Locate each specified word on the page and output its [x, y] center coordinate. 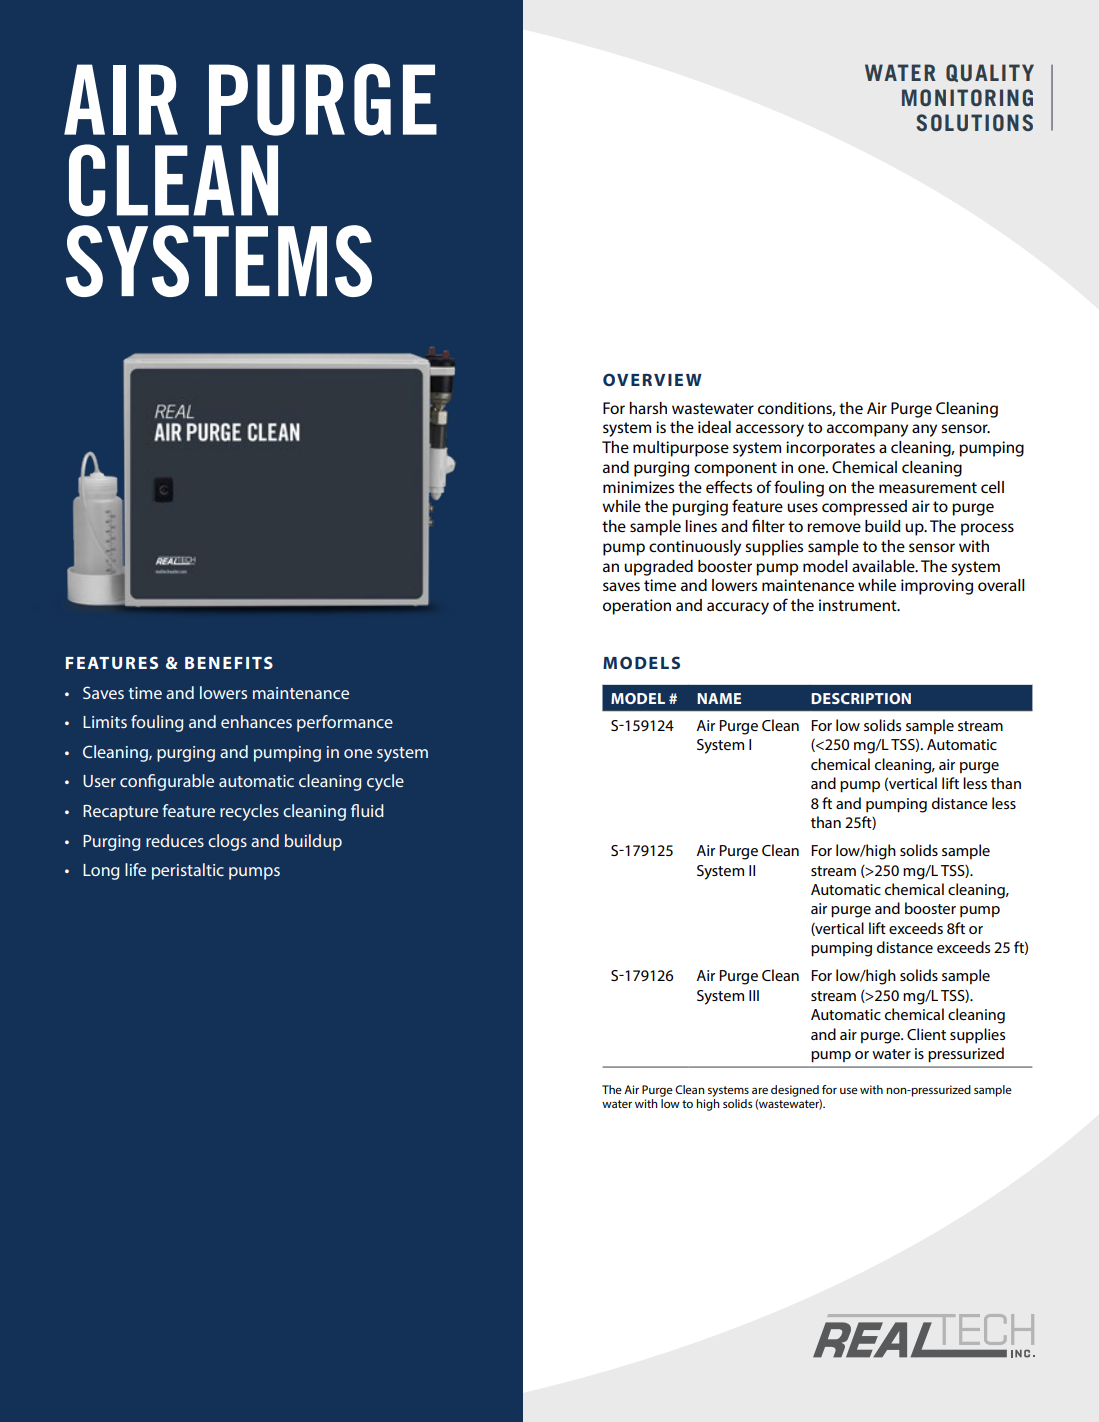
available [884, 566]
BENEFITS [229, 662]
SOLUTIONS [974, 122]
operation [637, 607]
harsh [648, 408]
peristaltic [188, 871]
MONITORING [967, 97]
